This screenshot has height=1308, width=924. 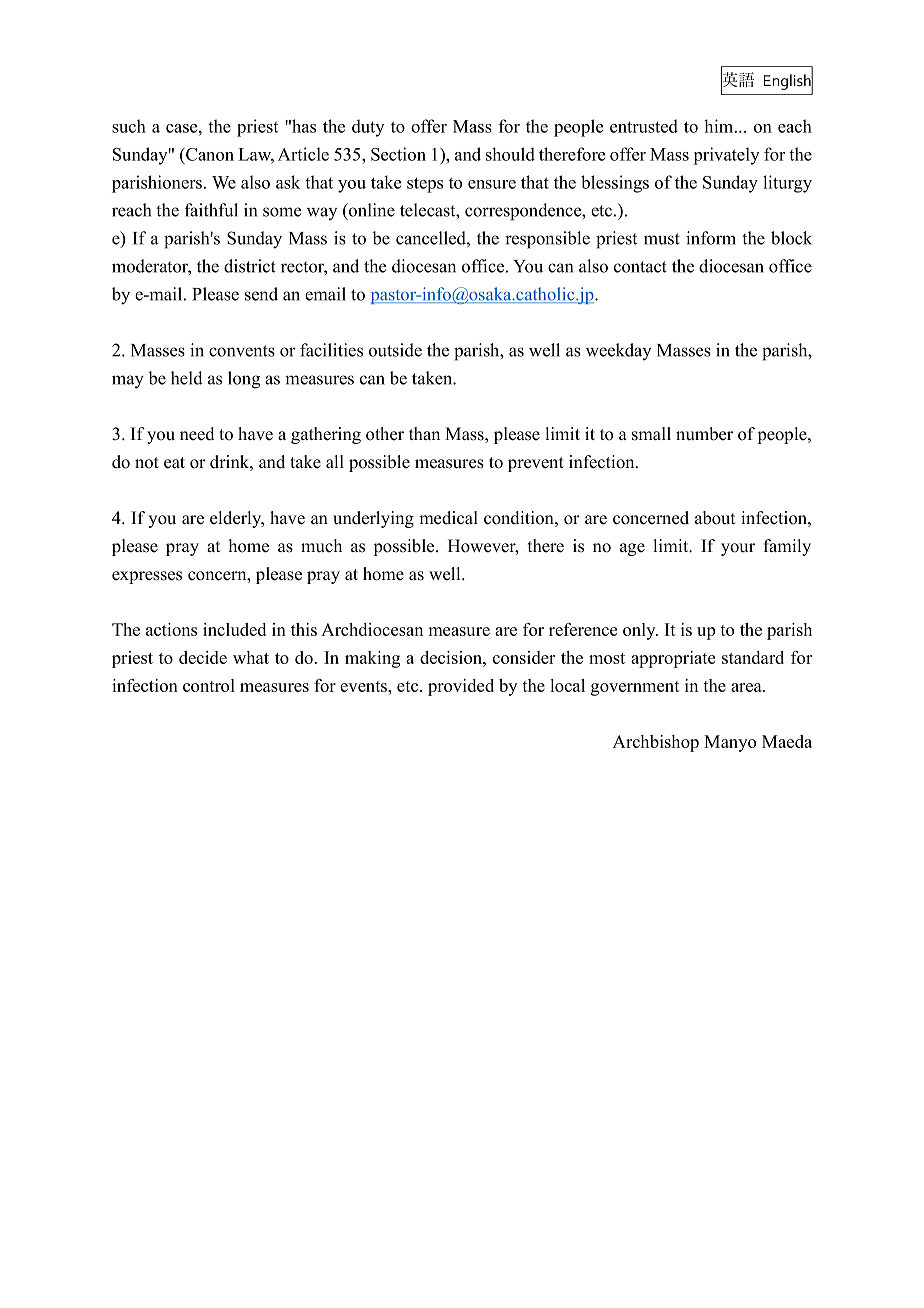 What do you see at coordinates (640, 267) in the screenshot?
I see `contact` at bounding box center [640, 267].
